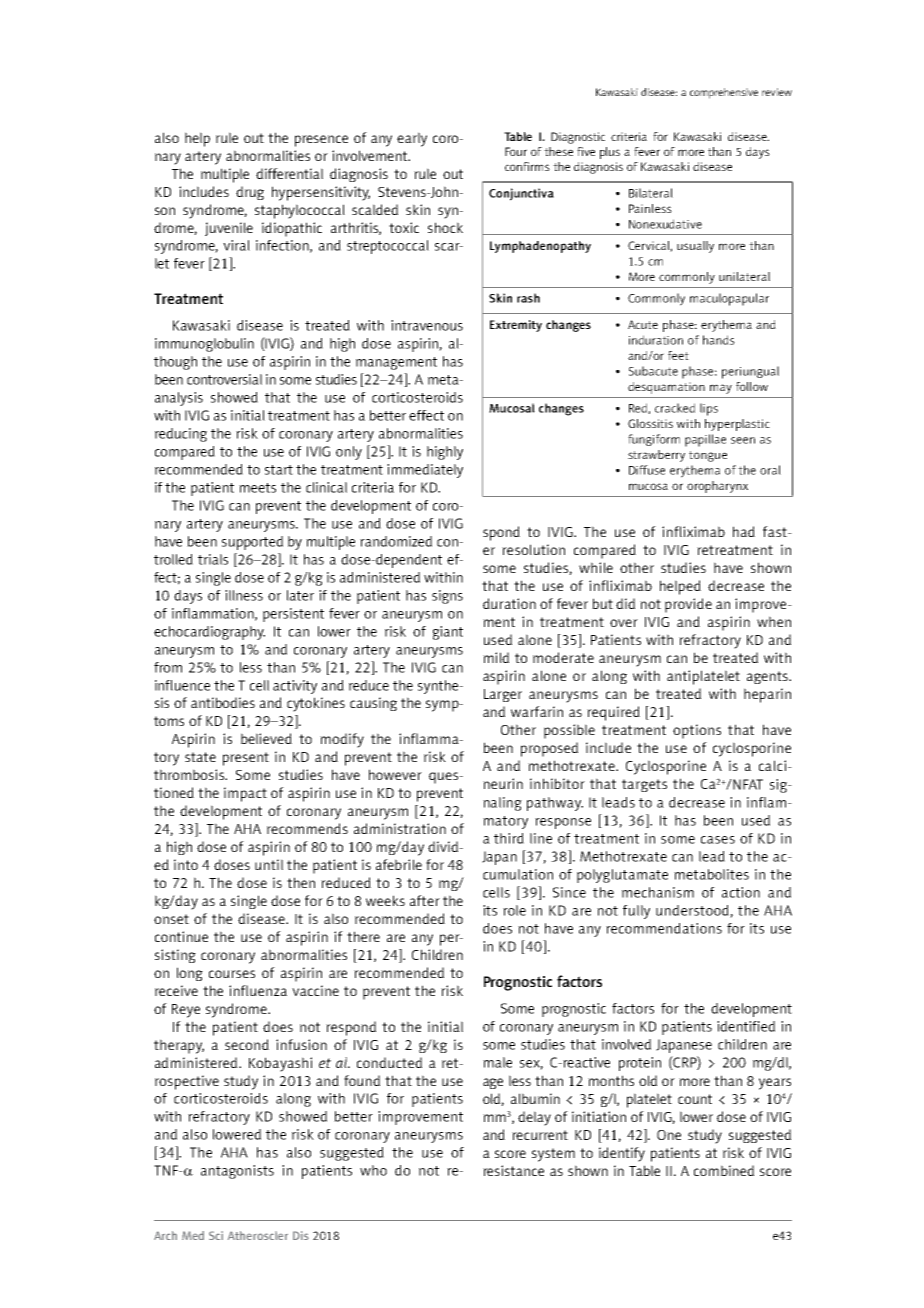 The width and height of the page is (924, 1308). I want to click on courses, so click(232, 974).
